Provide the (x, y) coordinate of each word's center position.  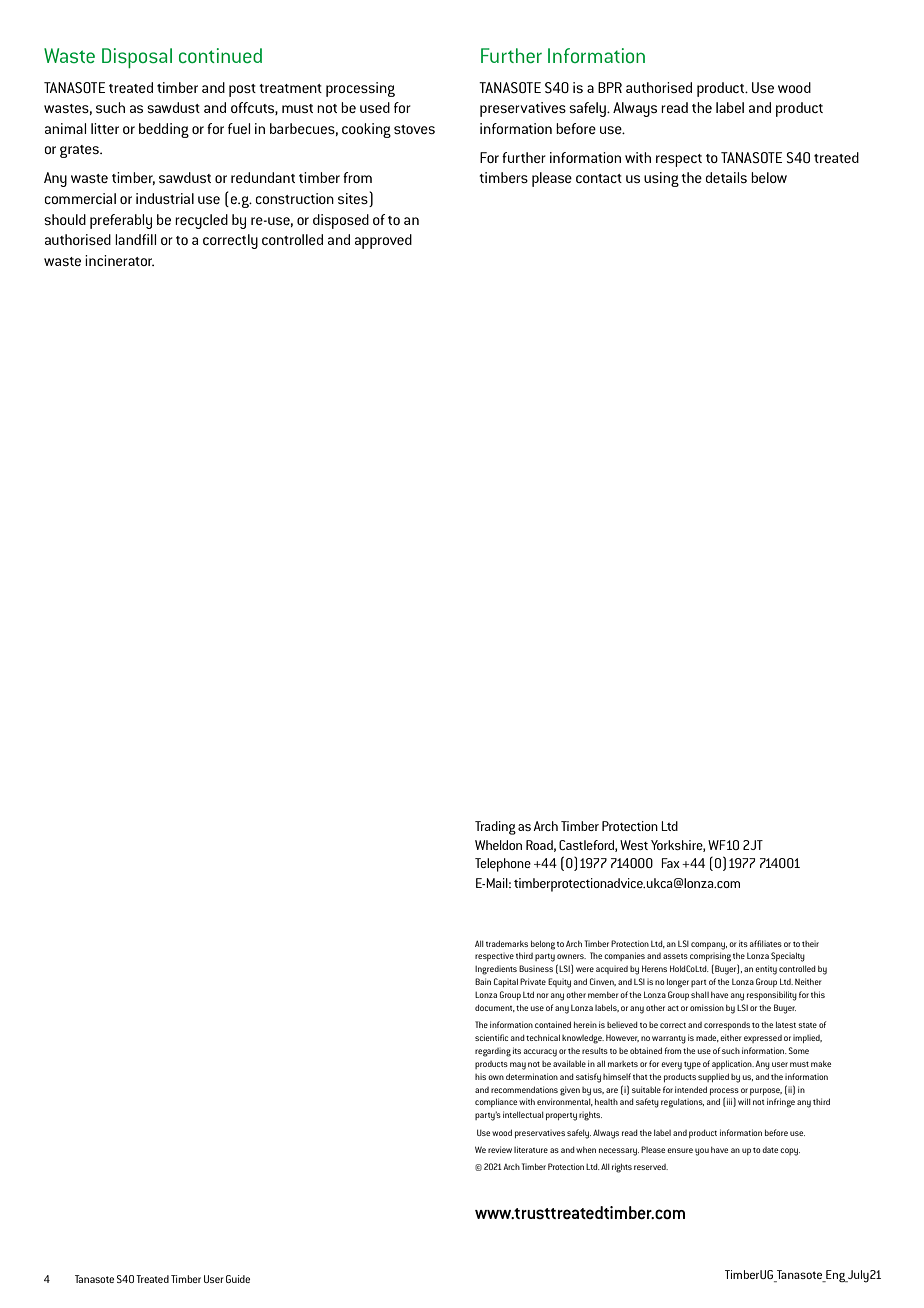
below (769, 177)
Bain (483, 981)
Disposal (137, 58)
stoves (414, 129)
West (634, 845)
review (500, 1149)
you (702, 1152)
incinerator (119, 260)
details (726, 177)
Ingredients (496, 970)
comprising (710, 957)
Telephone (503, 865)
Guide (238, 1279)
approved (383, 241)
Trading (495, 828)
